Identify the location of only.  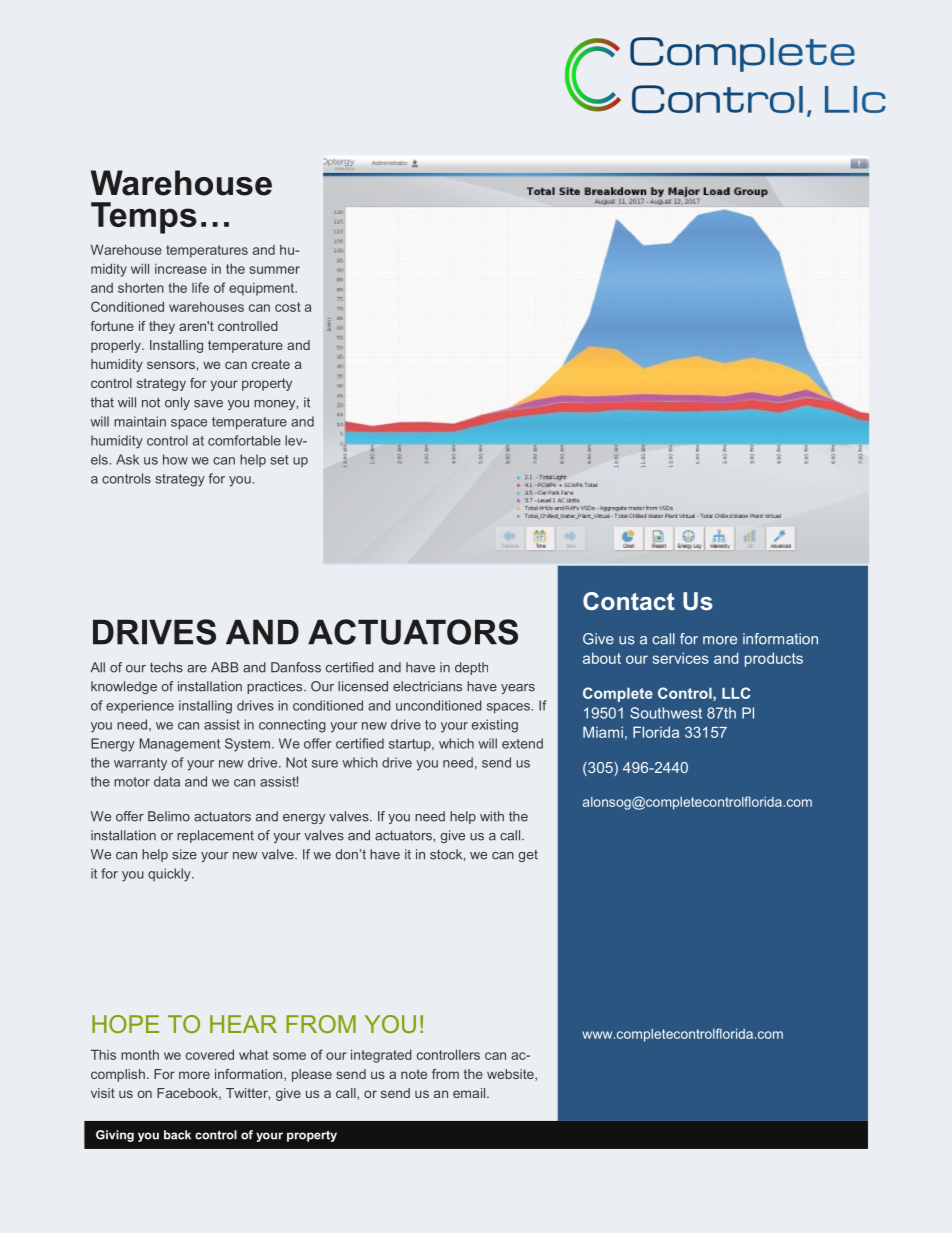
(177, 403).
